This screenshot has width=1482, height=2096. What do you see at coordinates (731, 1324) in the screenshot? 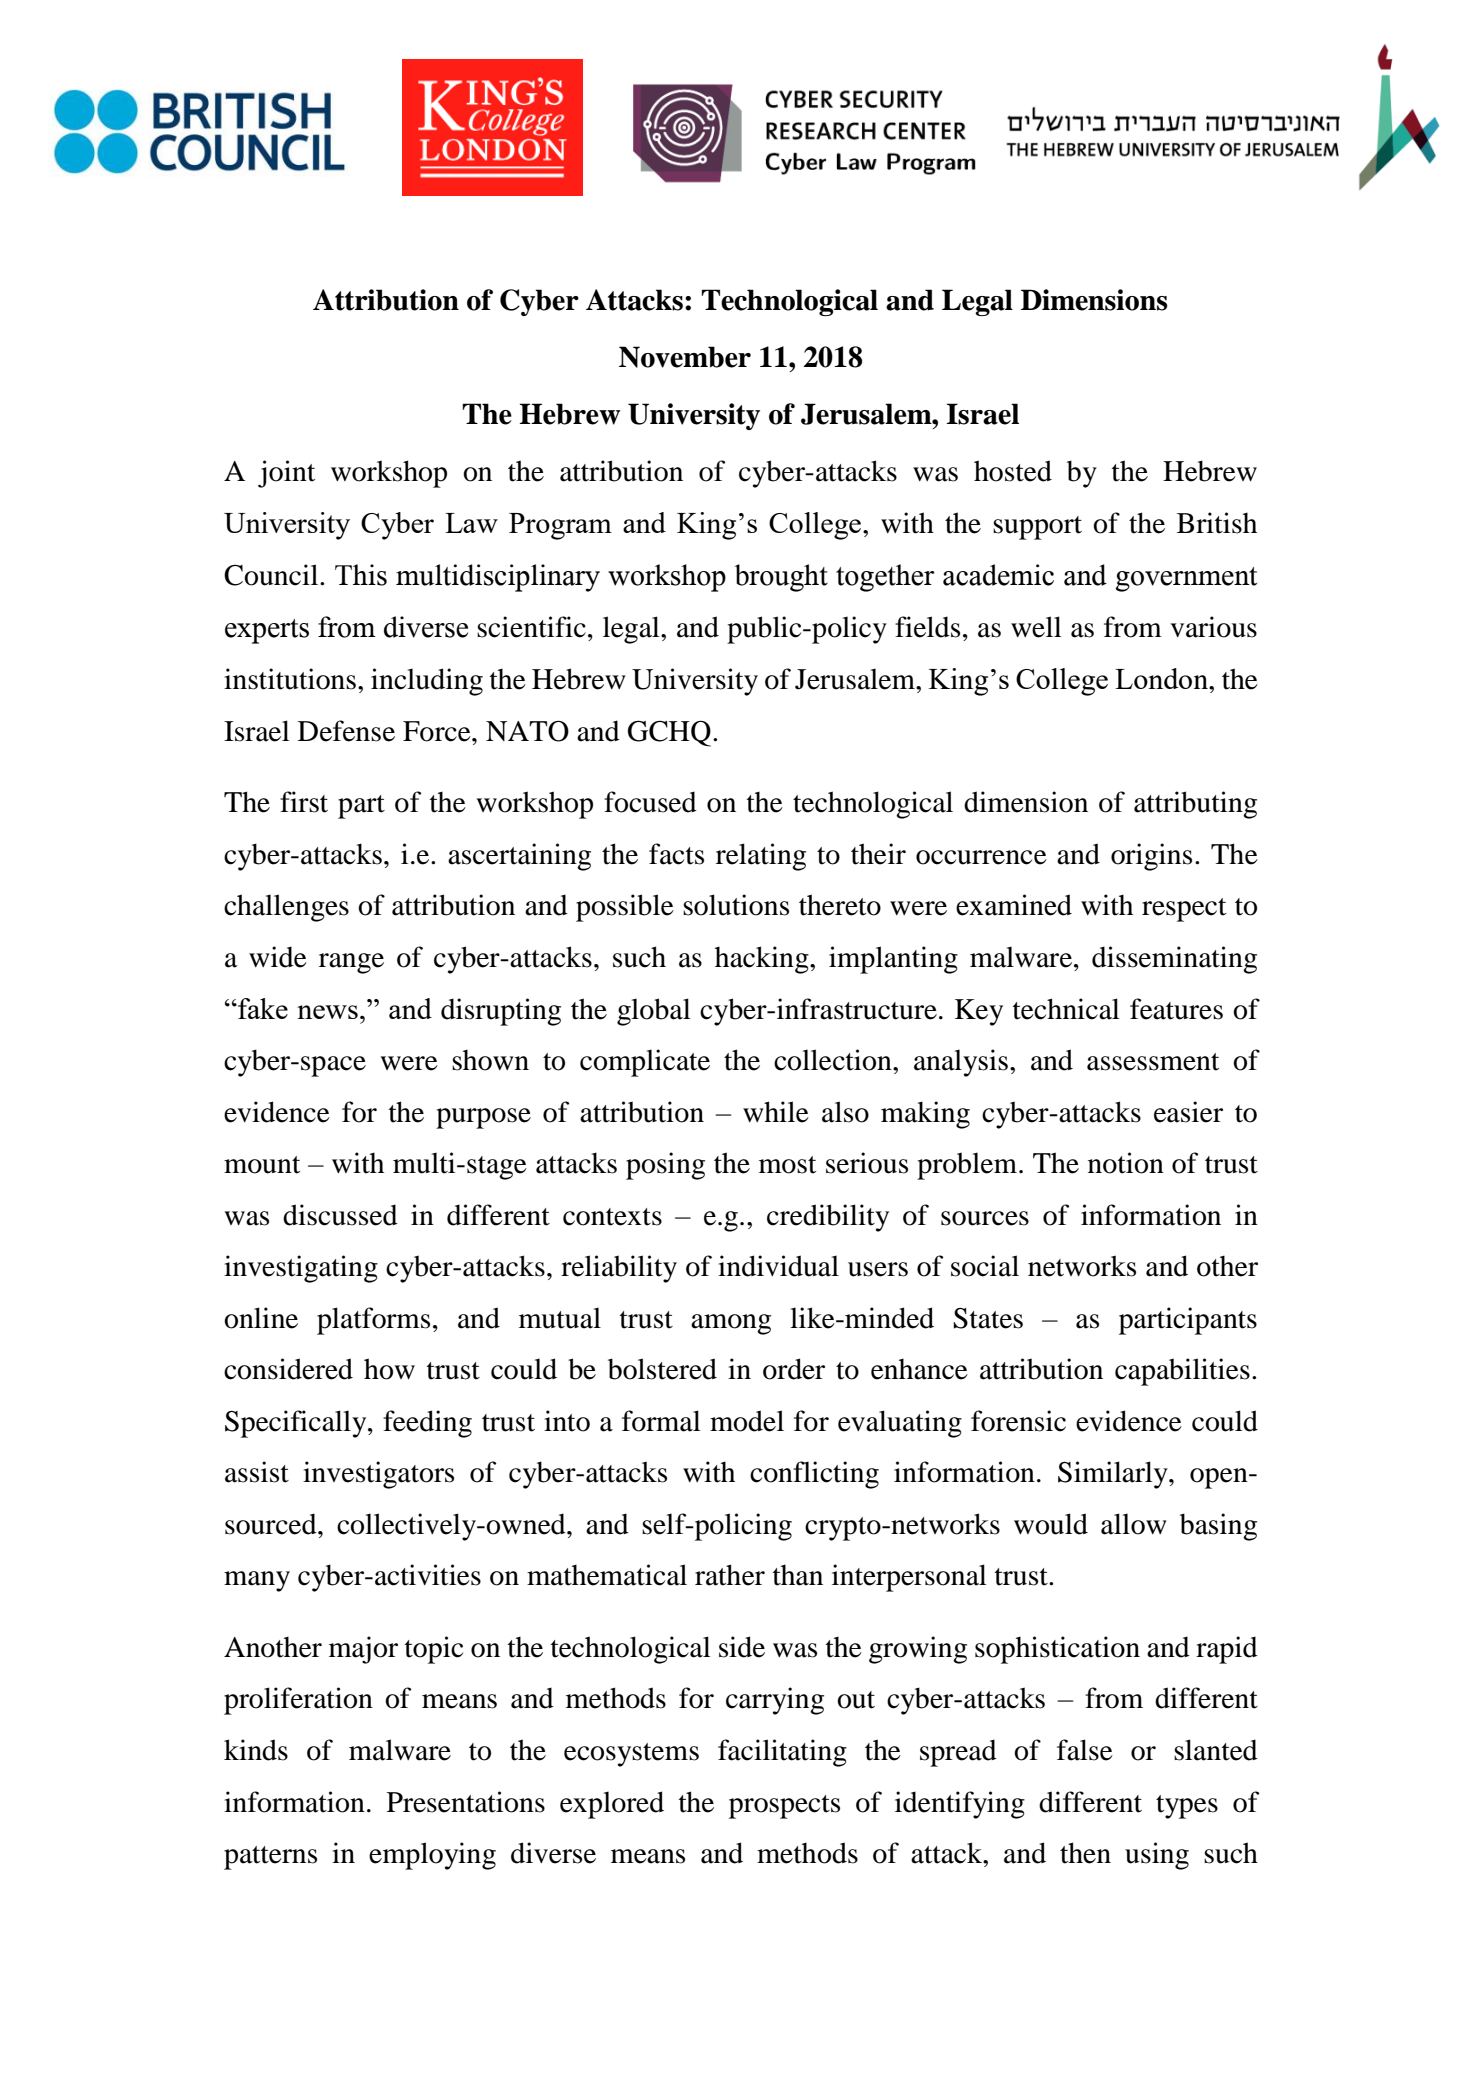
I see `among` at bounding box center [731, 1324].
